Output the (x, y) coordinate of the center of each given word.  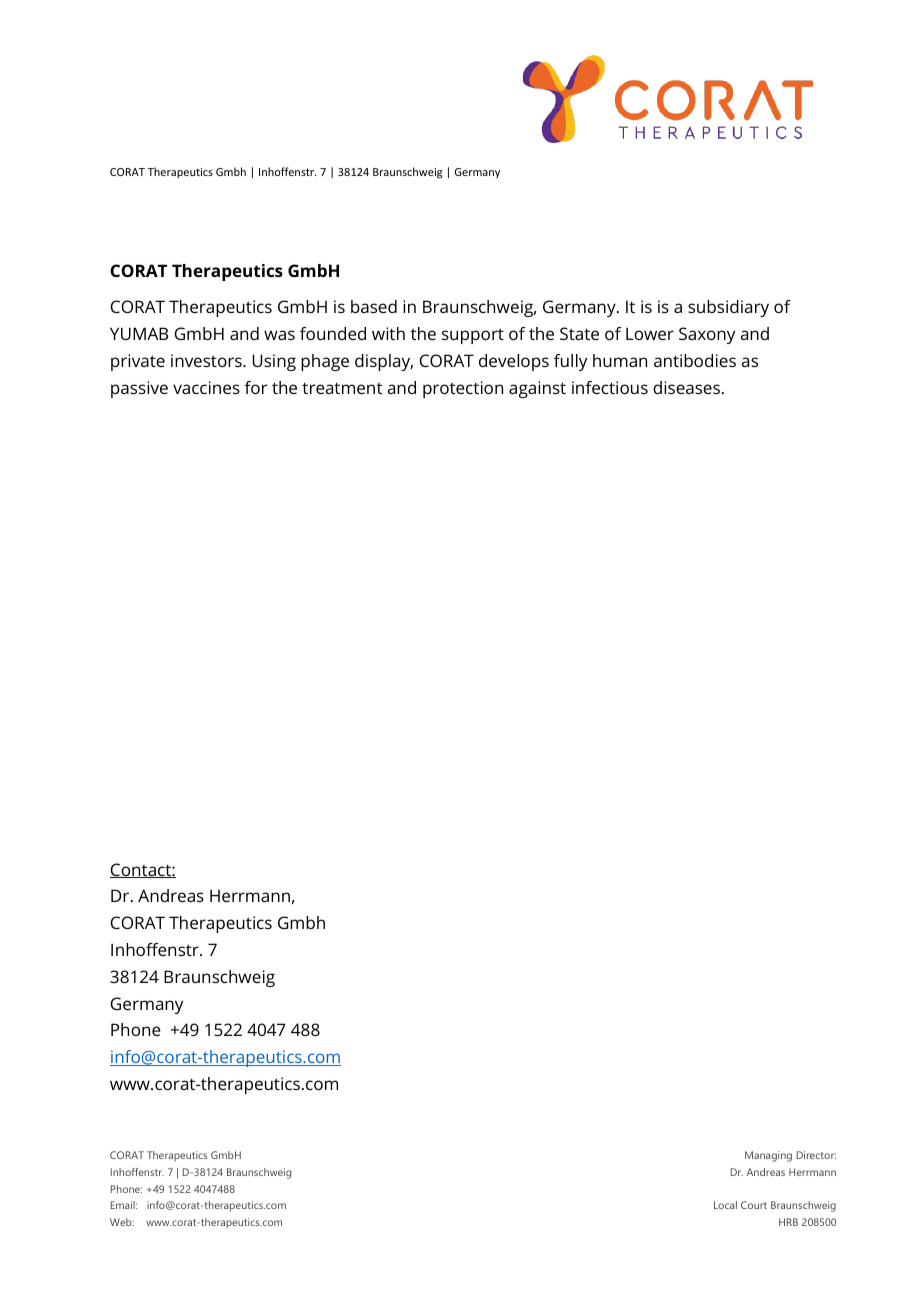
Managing (768, 1156)
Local (725, 1205)
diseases (686, 387)
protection (463, 389)
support (473, 336)
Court (754, 1205)
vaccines (206, 387)
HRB (788, 1222)
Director (816, 1155)
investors (207, 360)
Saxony (707, 335)
